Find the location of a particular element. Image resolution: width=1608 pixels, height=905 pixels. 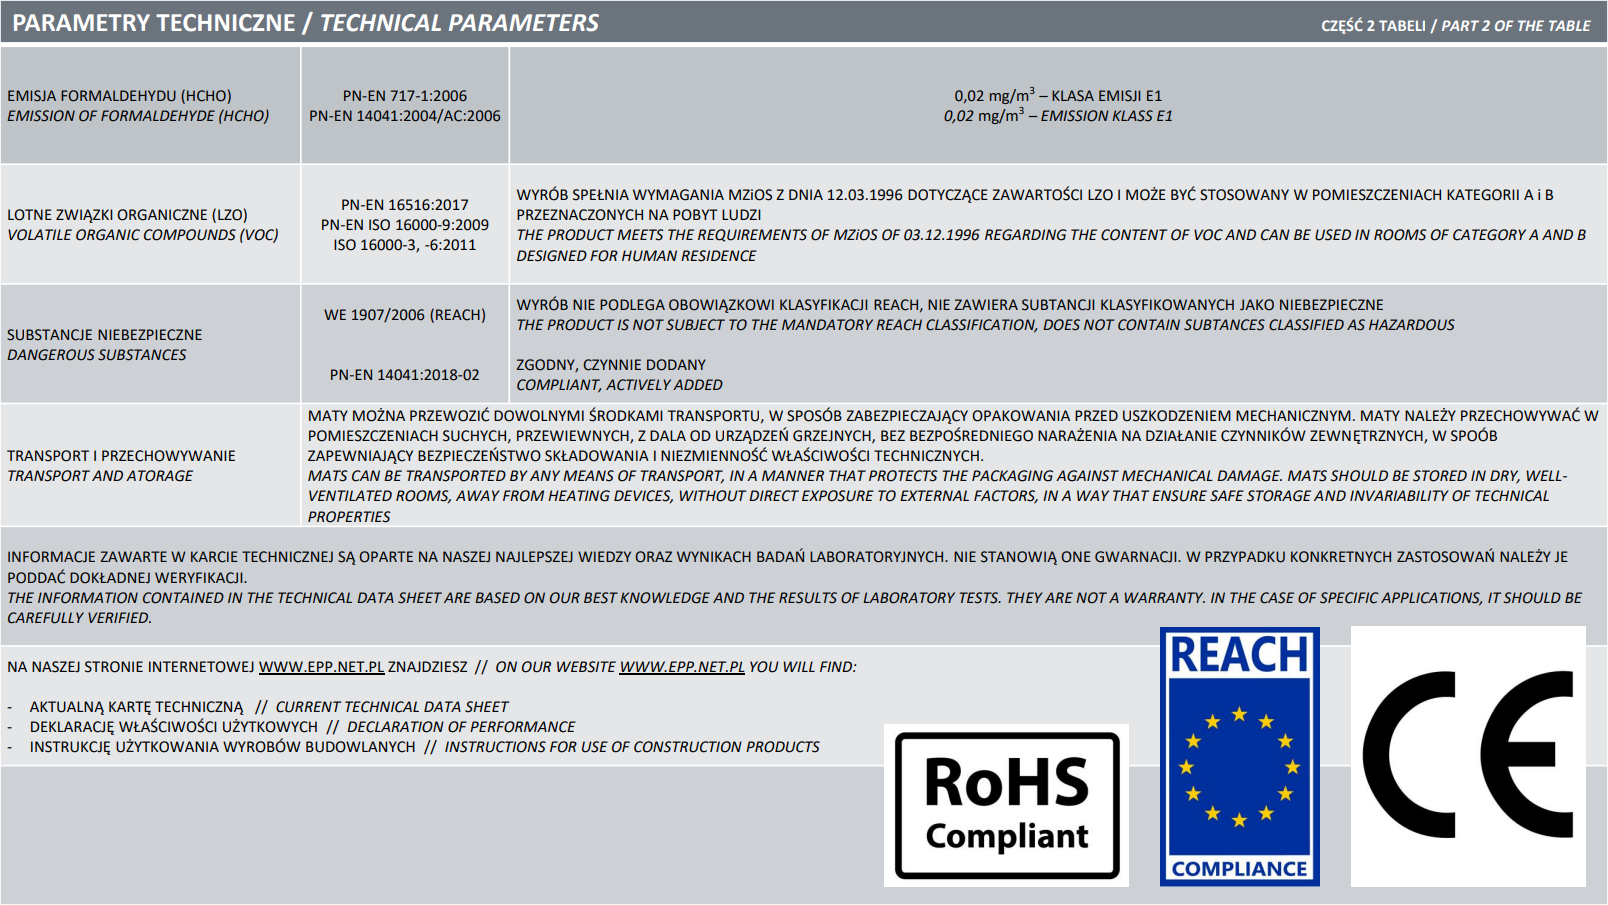

ADDED is located at coordinates (698, 384).
